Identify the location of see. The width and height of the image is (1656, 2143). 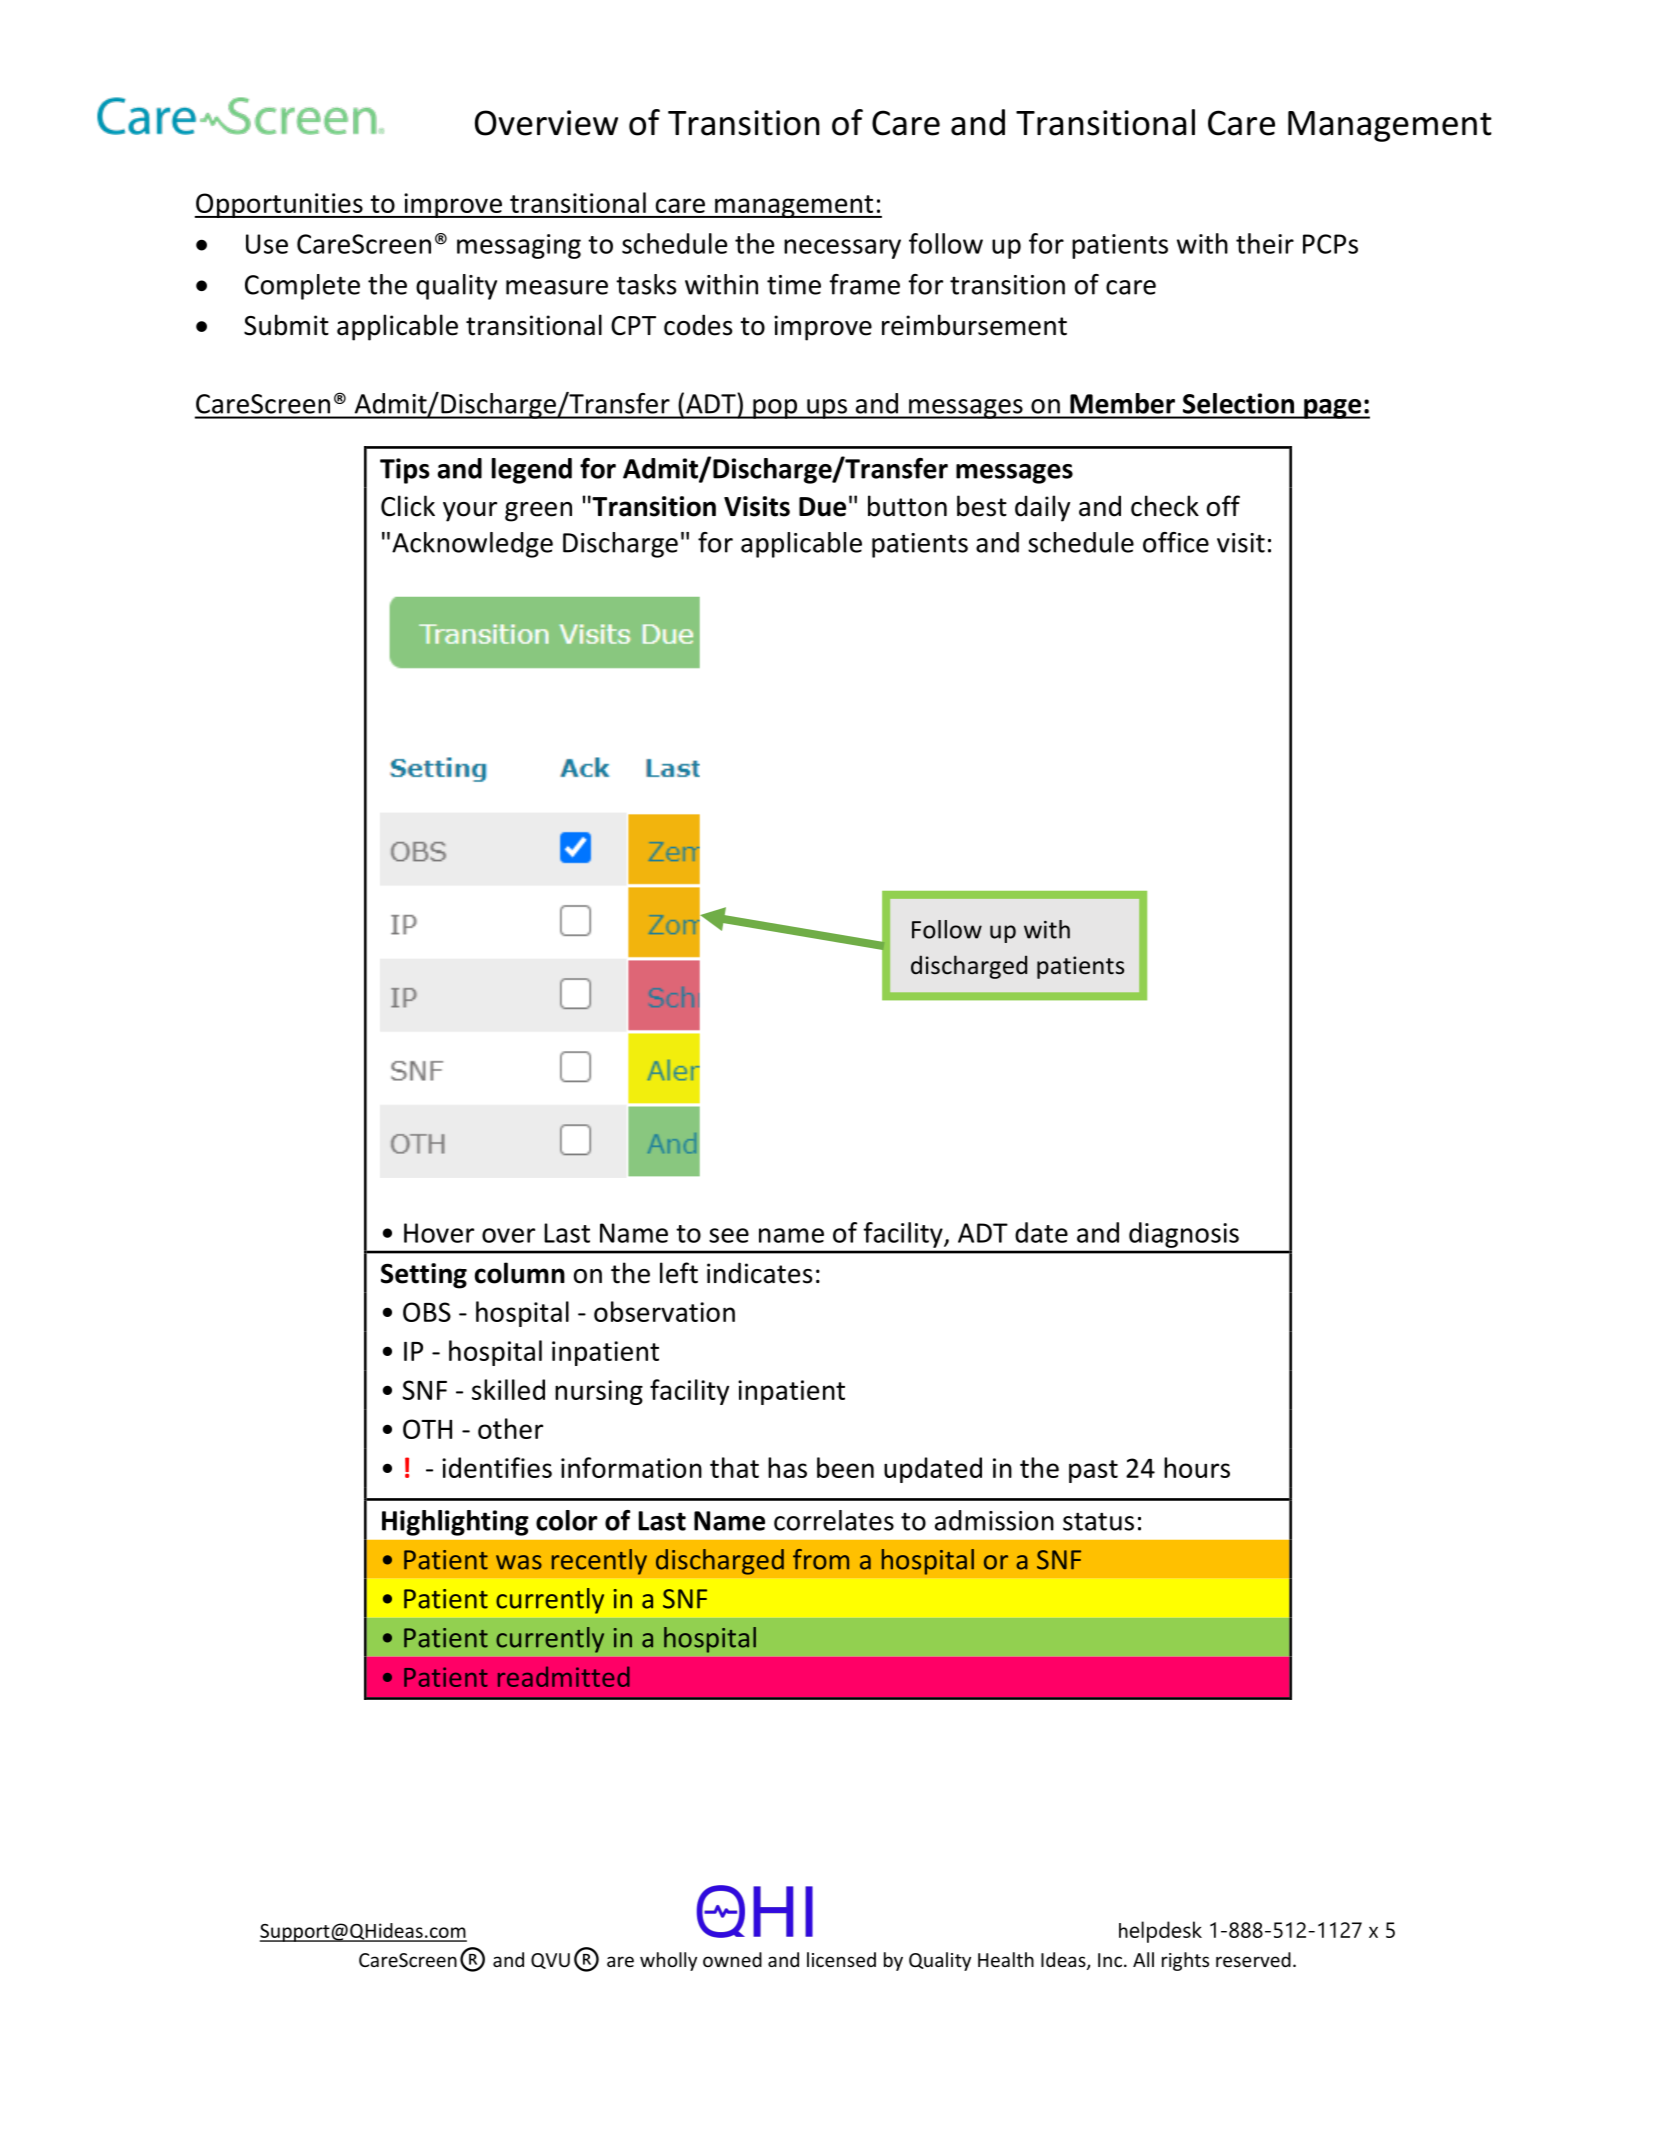
(729, 1235).
